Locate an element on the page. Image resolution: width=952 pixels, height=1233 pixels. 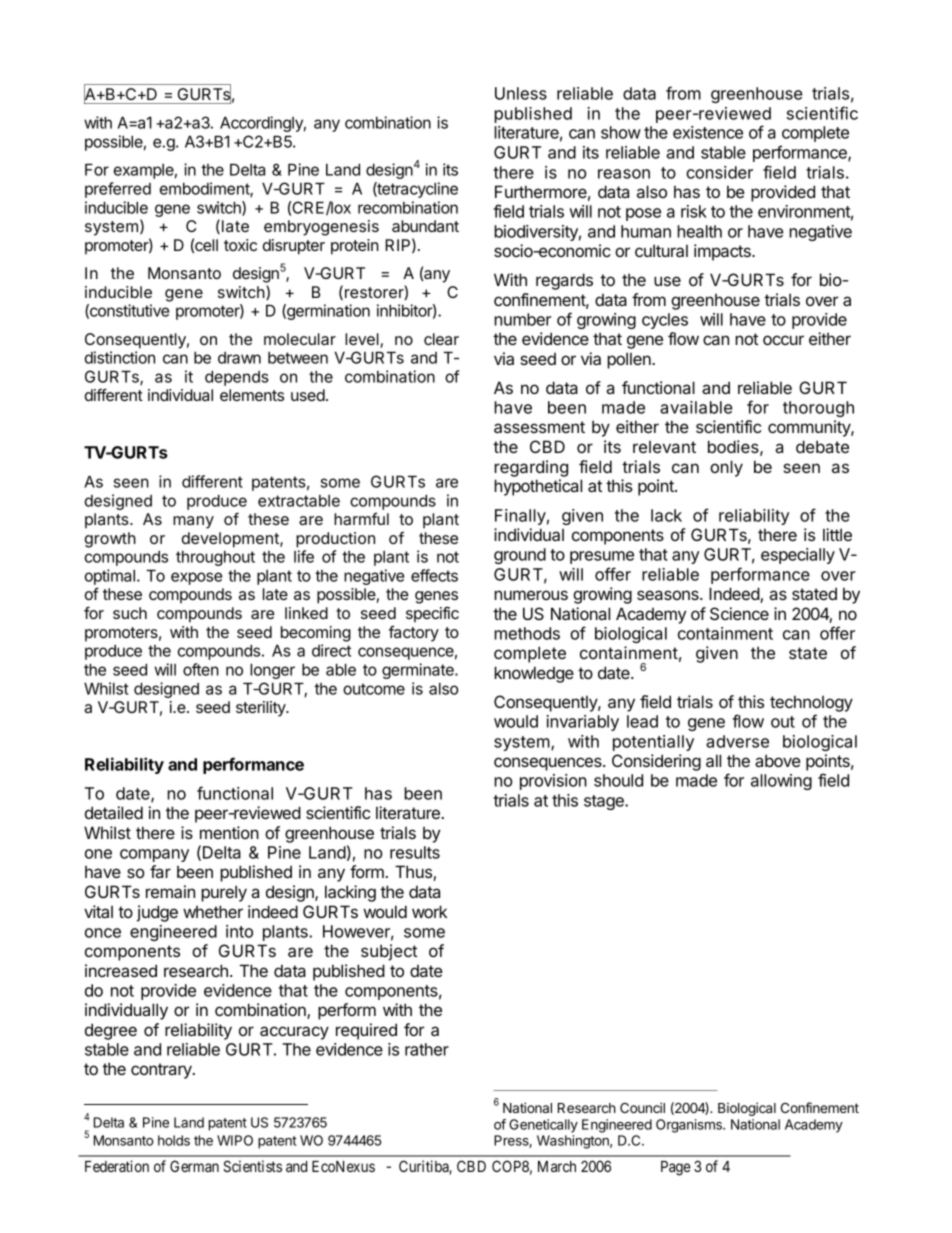
allowing is located at coordinates (781, 782).
